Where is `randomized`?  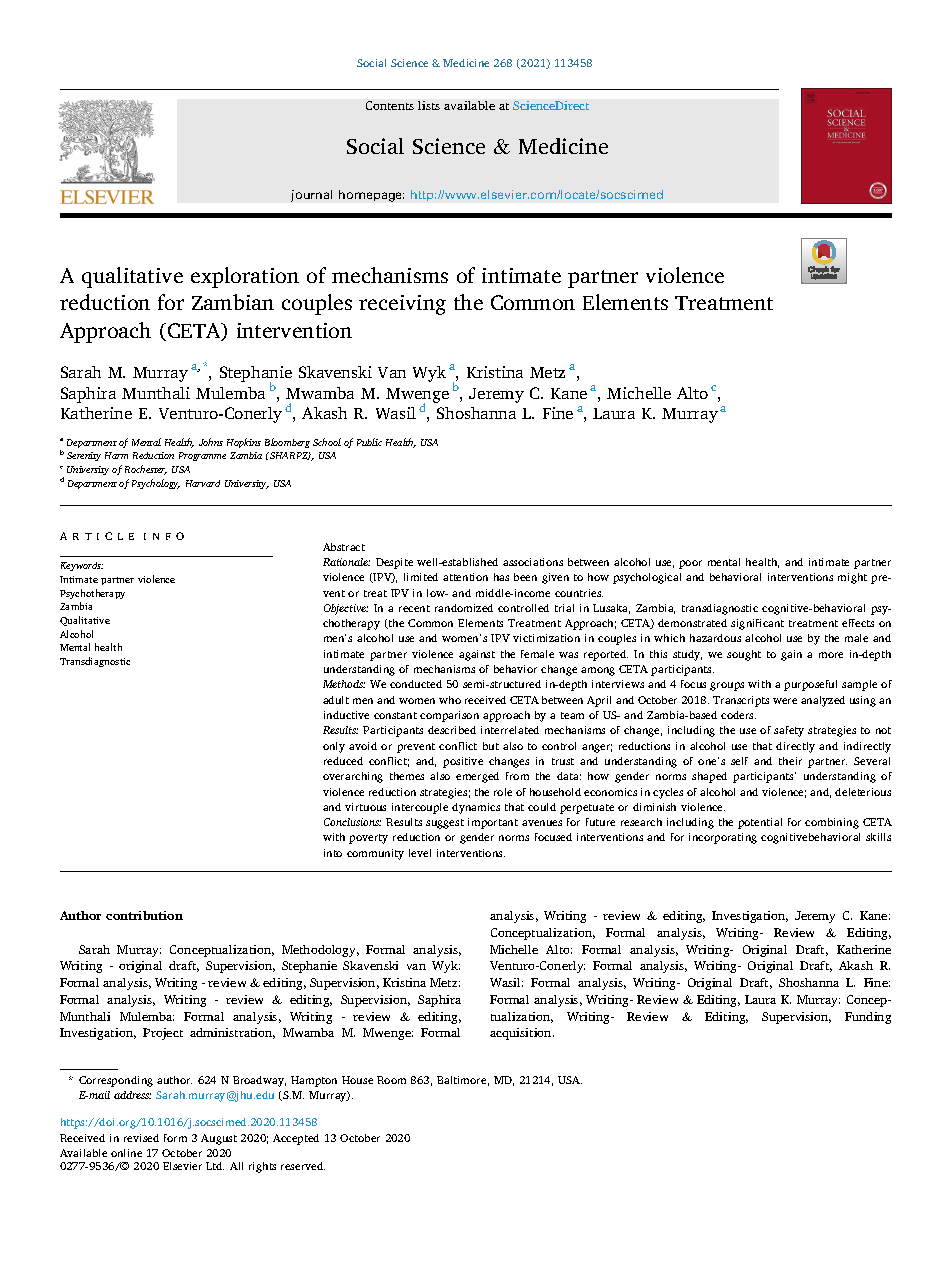 randomized is located at coordinates (464, 608).
